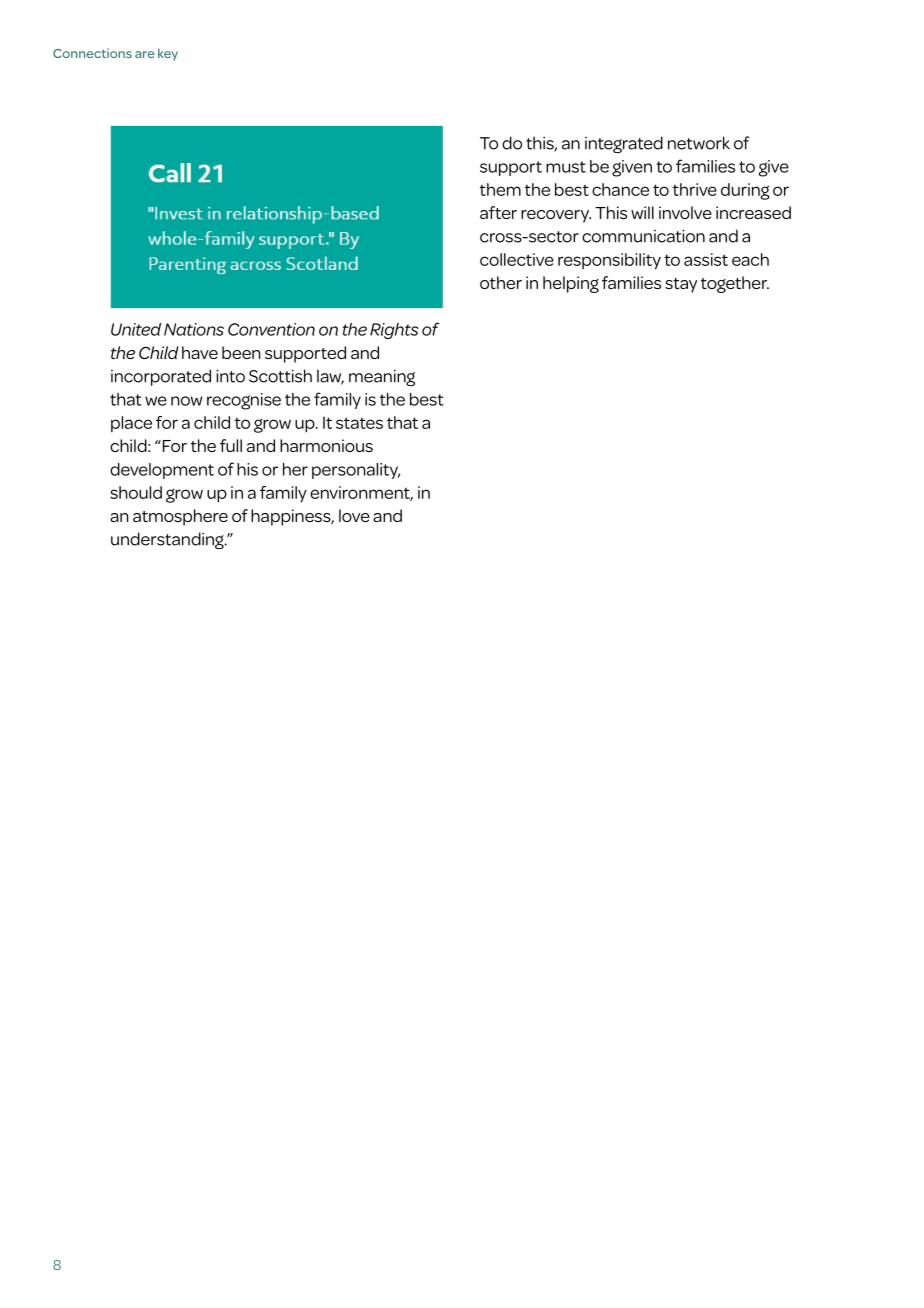  Describe the element at coordinates (681, 285) in the screenshot. I see `stay` at that location.
